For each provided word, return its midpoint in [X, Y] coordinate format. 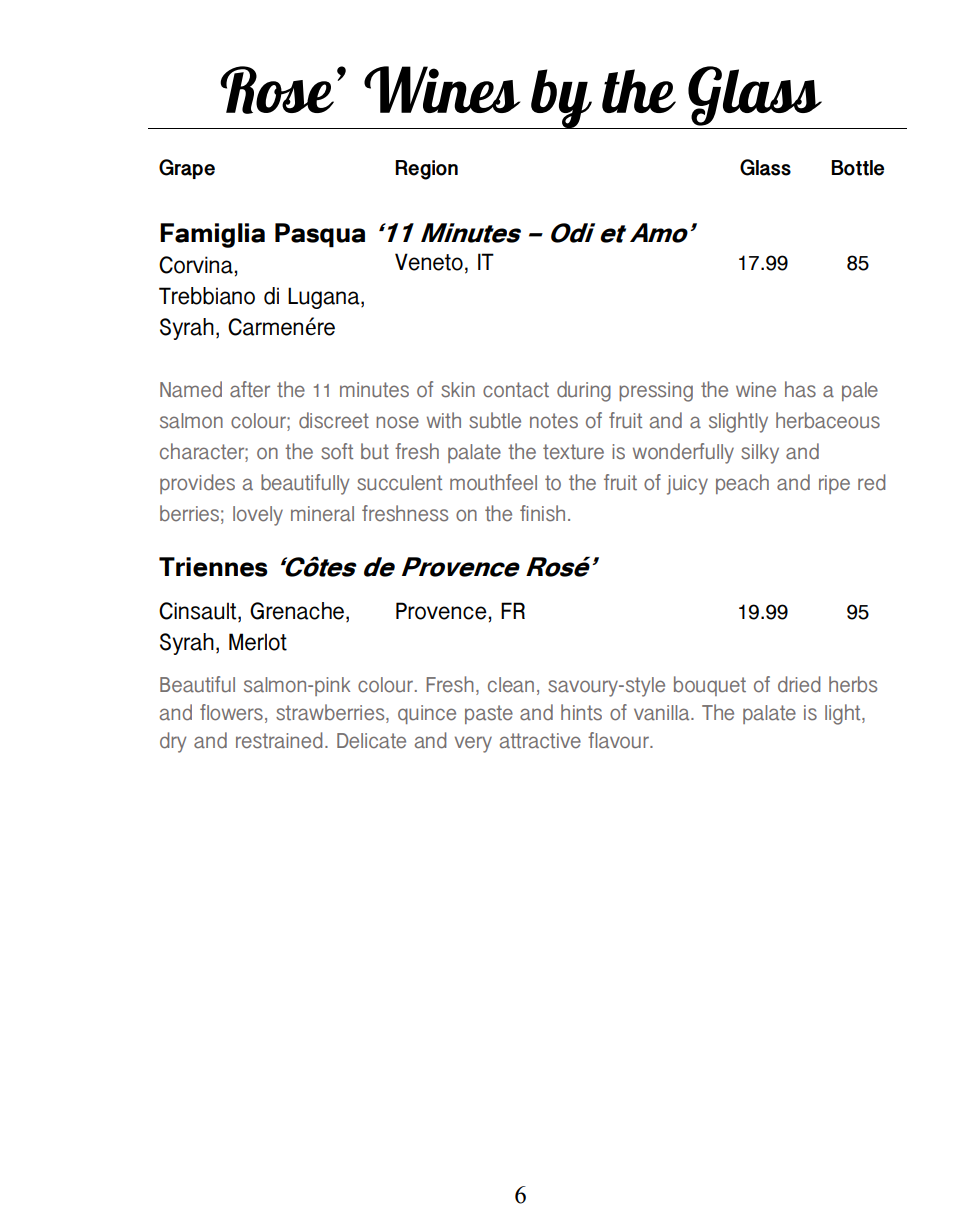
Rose [277, 90]
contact [516, 390]
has [800, 389]
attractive [540, 741]
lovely [258, 516]
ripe [834, 484]
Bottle [857, 168]
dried [799, 684]
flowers [231, 712]
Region [426, 170]
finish [542, 513]
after [250, 389]
